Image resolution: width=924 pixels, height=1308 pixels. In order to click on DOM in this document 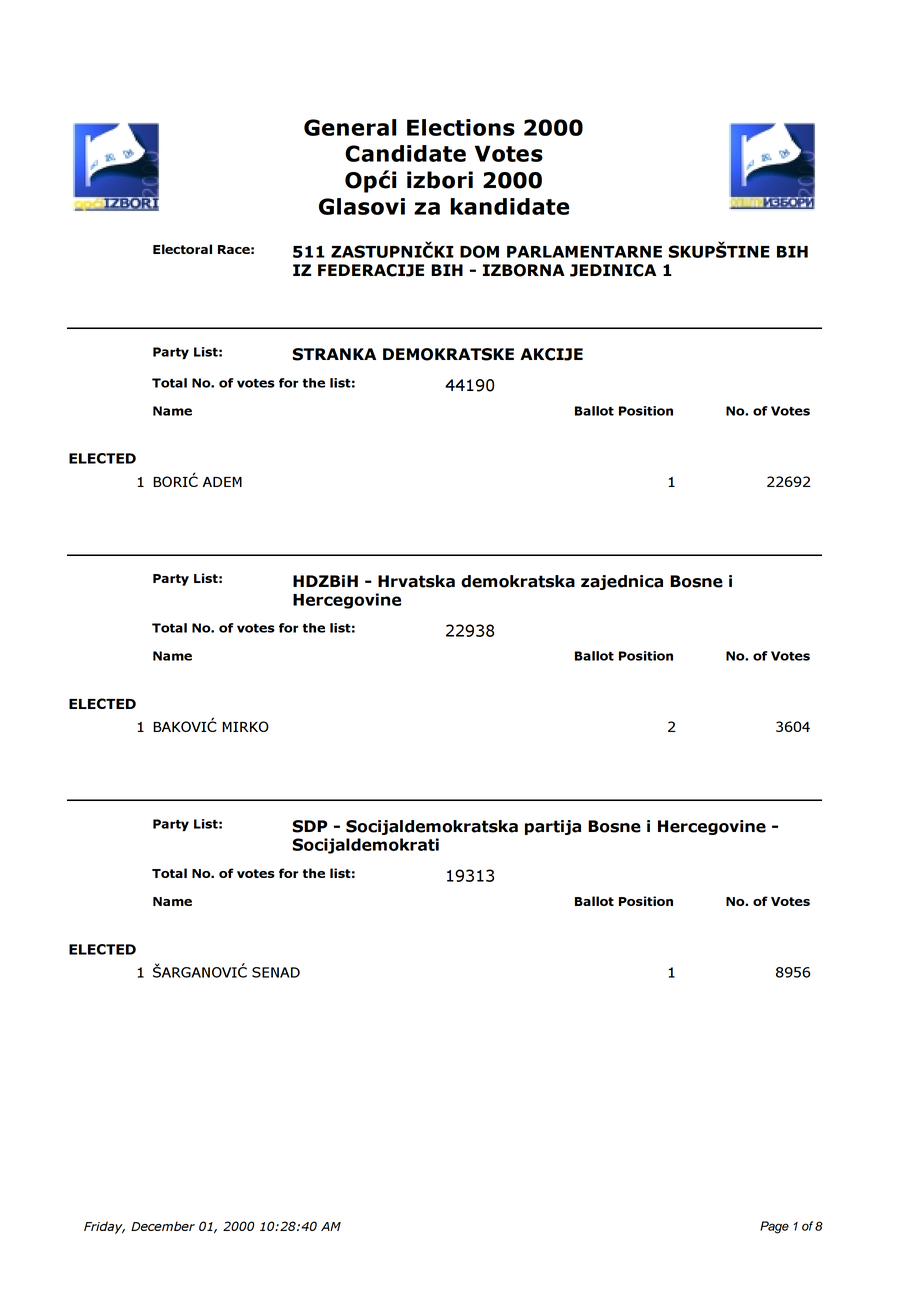, I will do `click(479, 251)`.
